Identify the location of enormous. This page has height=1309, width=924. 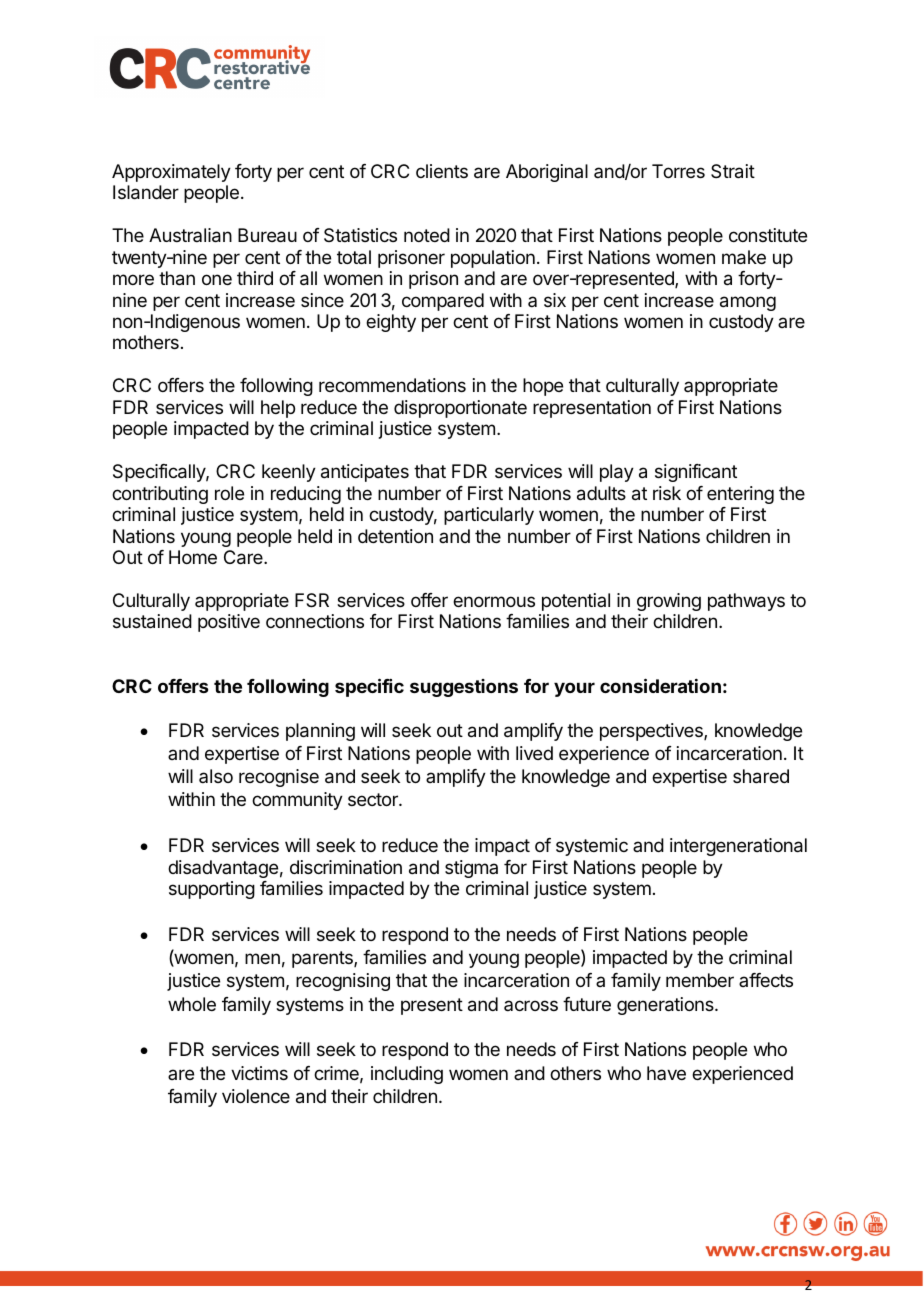
(494, 601).
